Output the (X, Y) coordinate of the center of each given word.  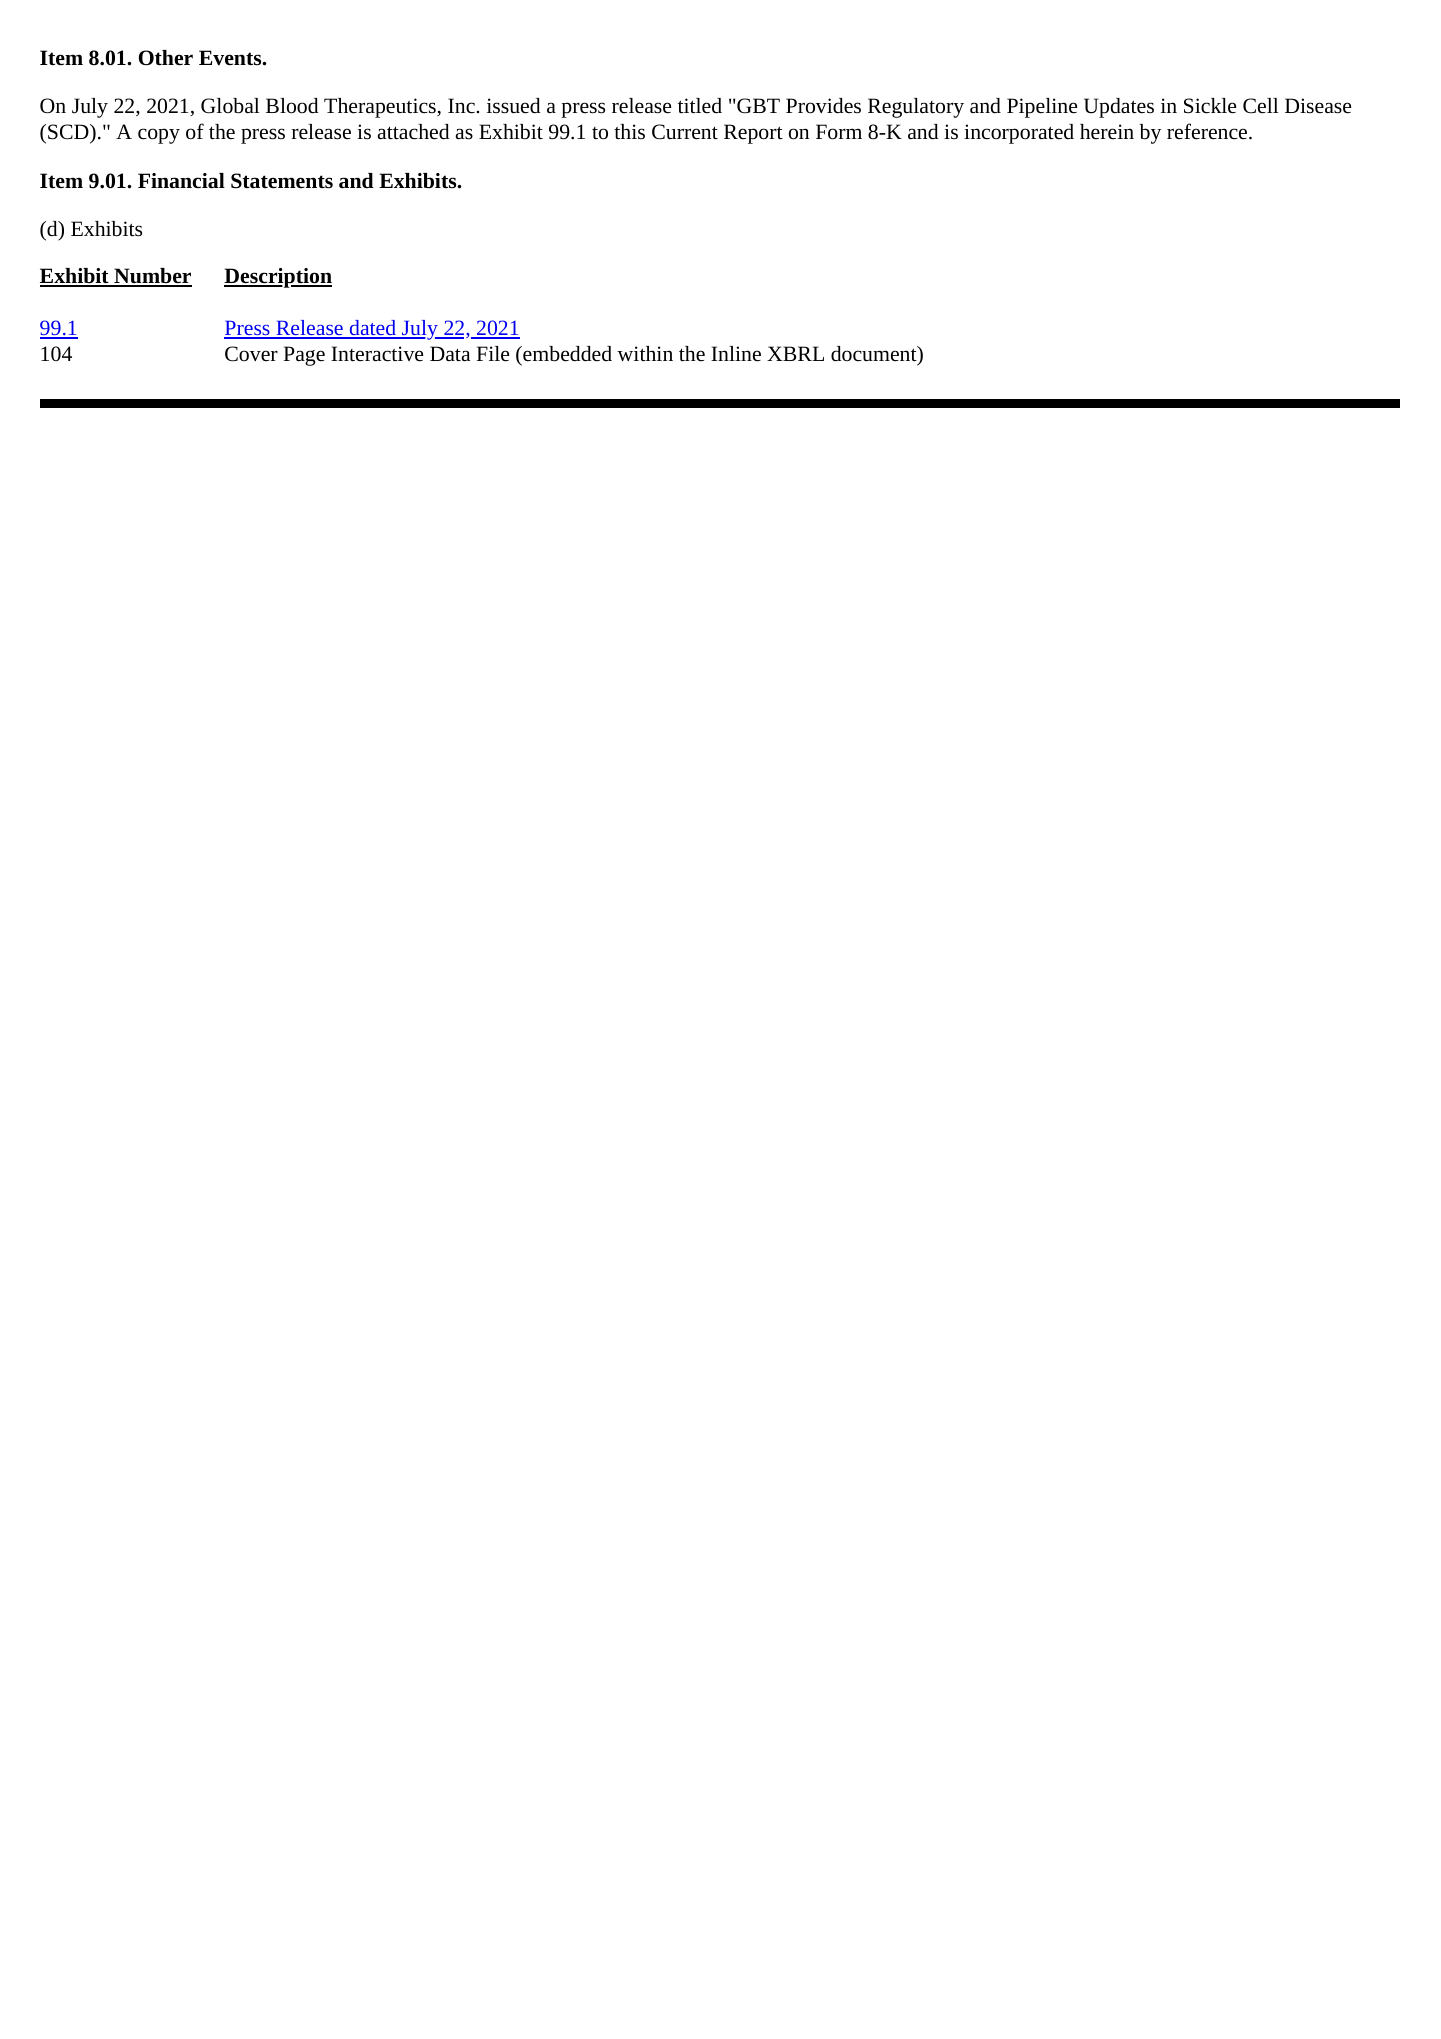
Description (278, 278)
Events (231, 58)
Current (685, 132)
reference (1208, 131)
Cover (251, 354)
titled (700, 106)
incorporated (1019, 134)
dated (373, 329)
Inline (736, 354)
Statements (282, 181)
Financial (181, 181)
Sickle (1210, 106)
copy (159, 136)
